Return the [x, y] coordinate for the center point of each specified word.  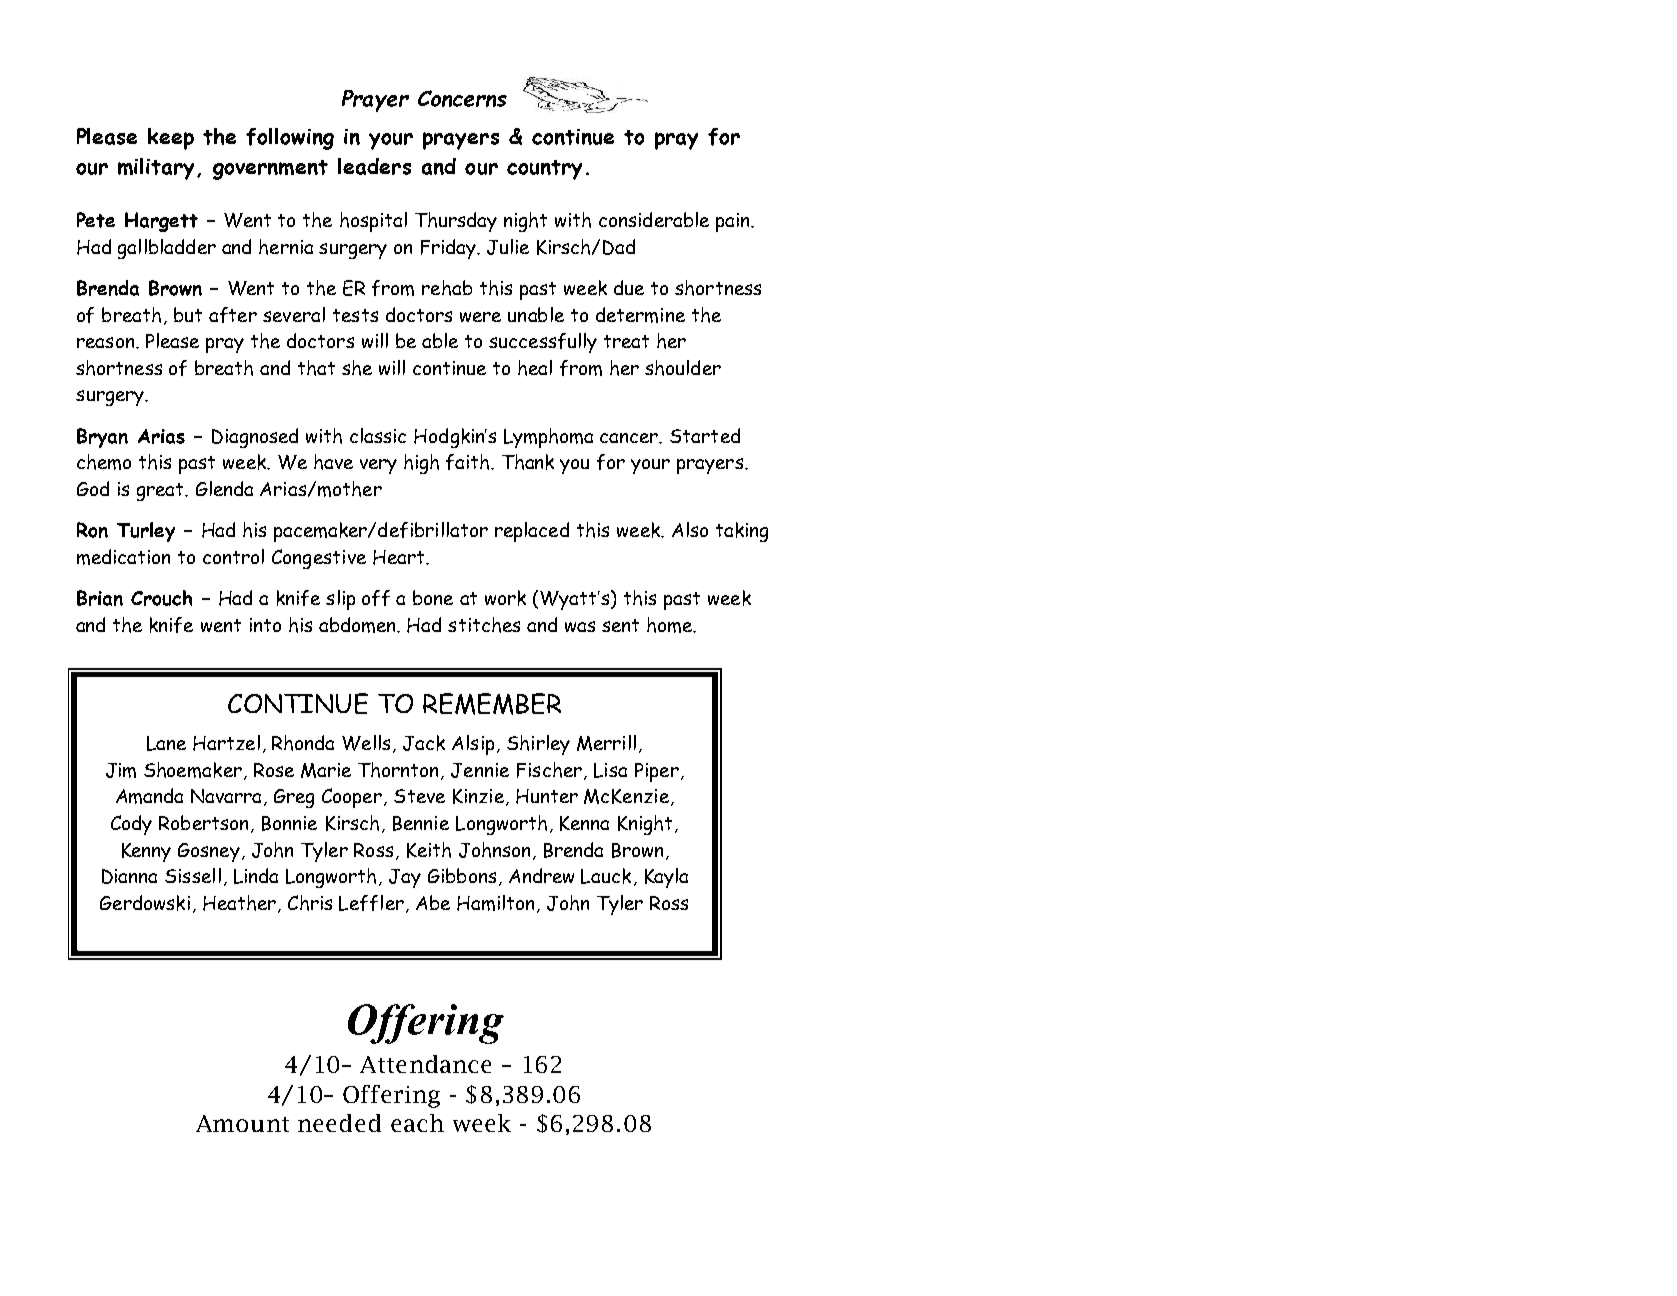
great [162, 492]
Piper [657, 772]
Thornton [400, 771]
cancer [630, 438]
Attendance [425, 1064]
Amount [242, 1123]
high [421, 464]
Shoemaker [193, 770]
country [544, 170]
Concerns [462, 98]
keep [171, 139]
